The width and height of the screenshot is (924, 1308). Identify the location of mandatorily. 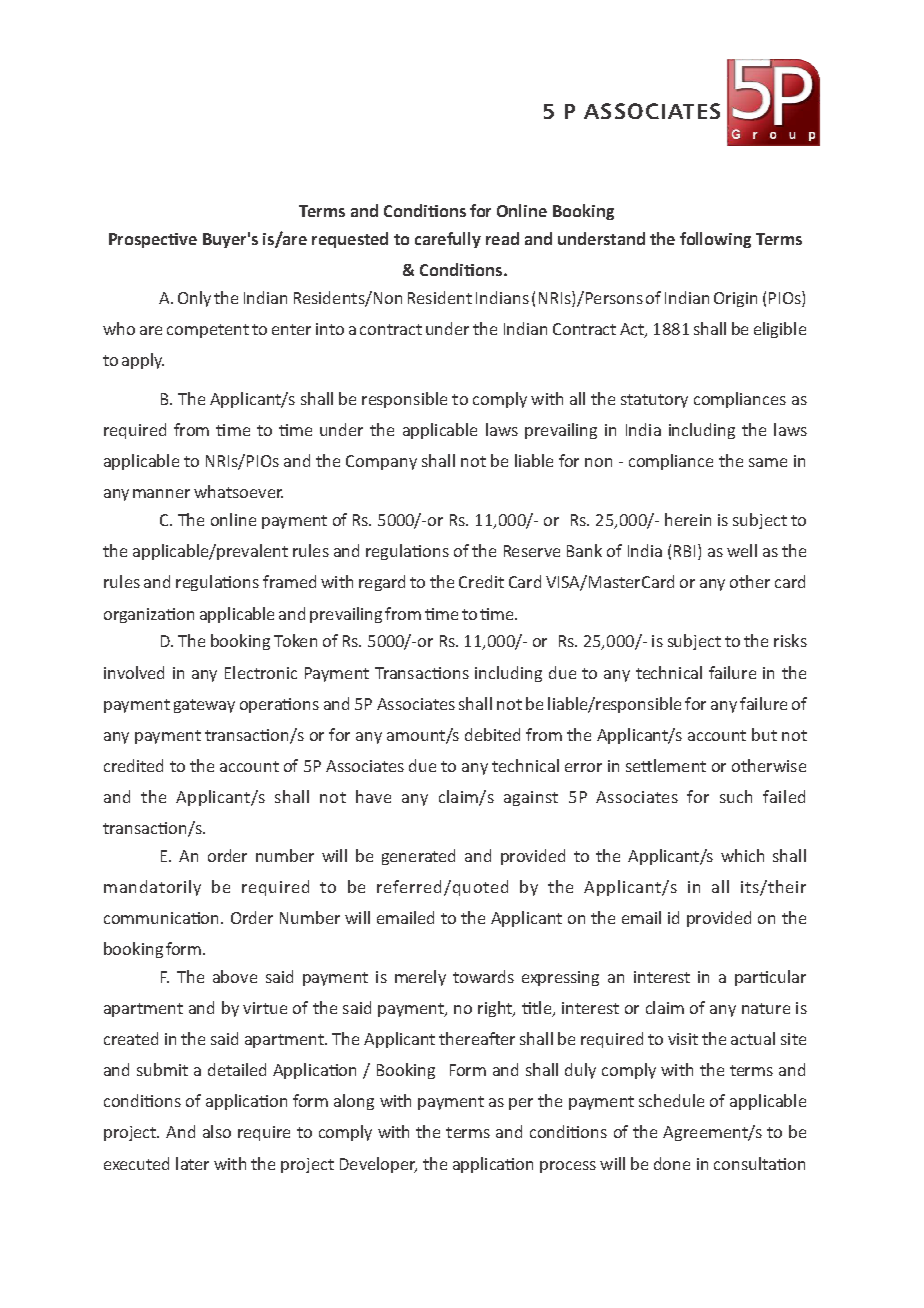
(152, 888).
